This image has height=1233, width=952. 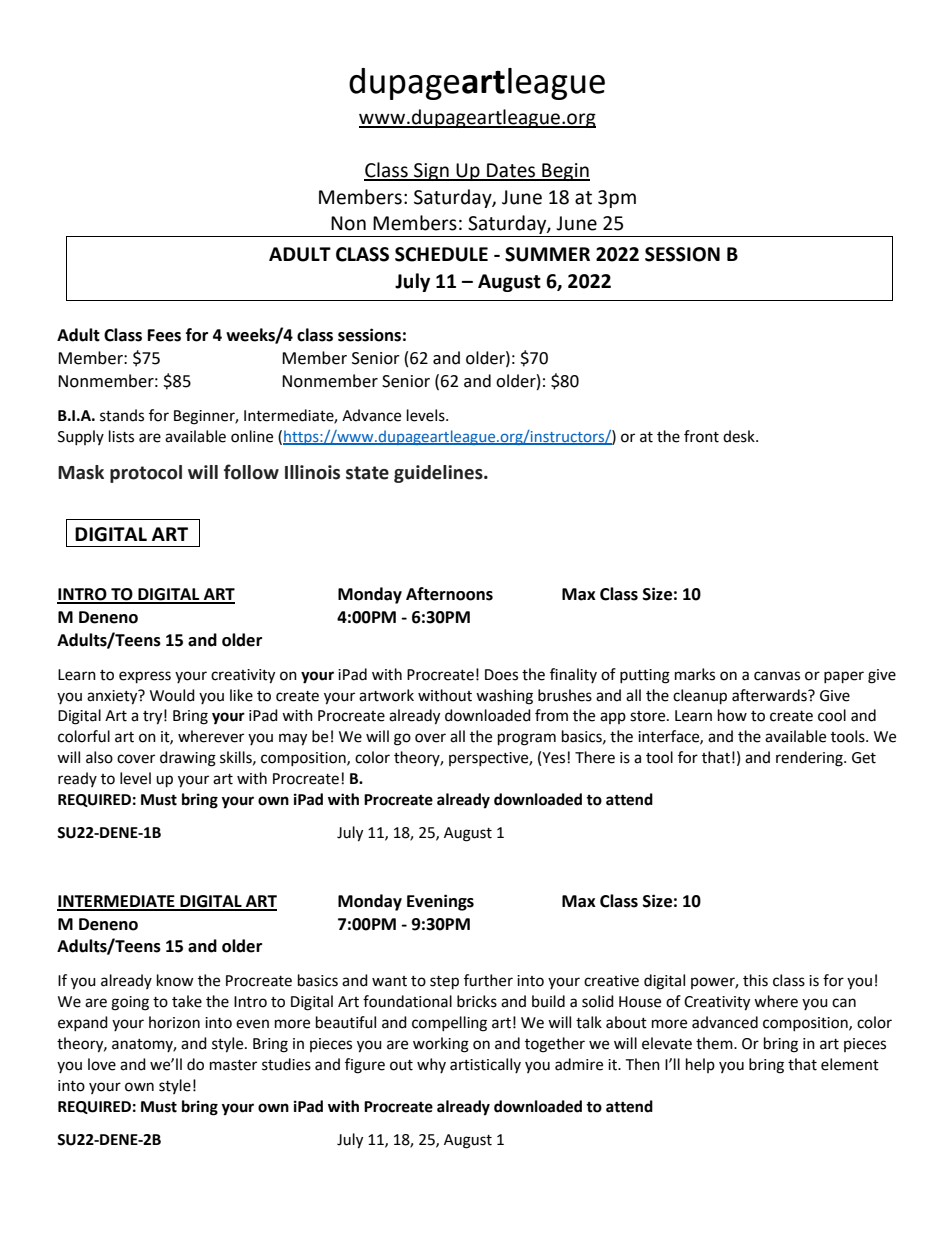 I want to click on rendering, so click(x=810, y=759).
